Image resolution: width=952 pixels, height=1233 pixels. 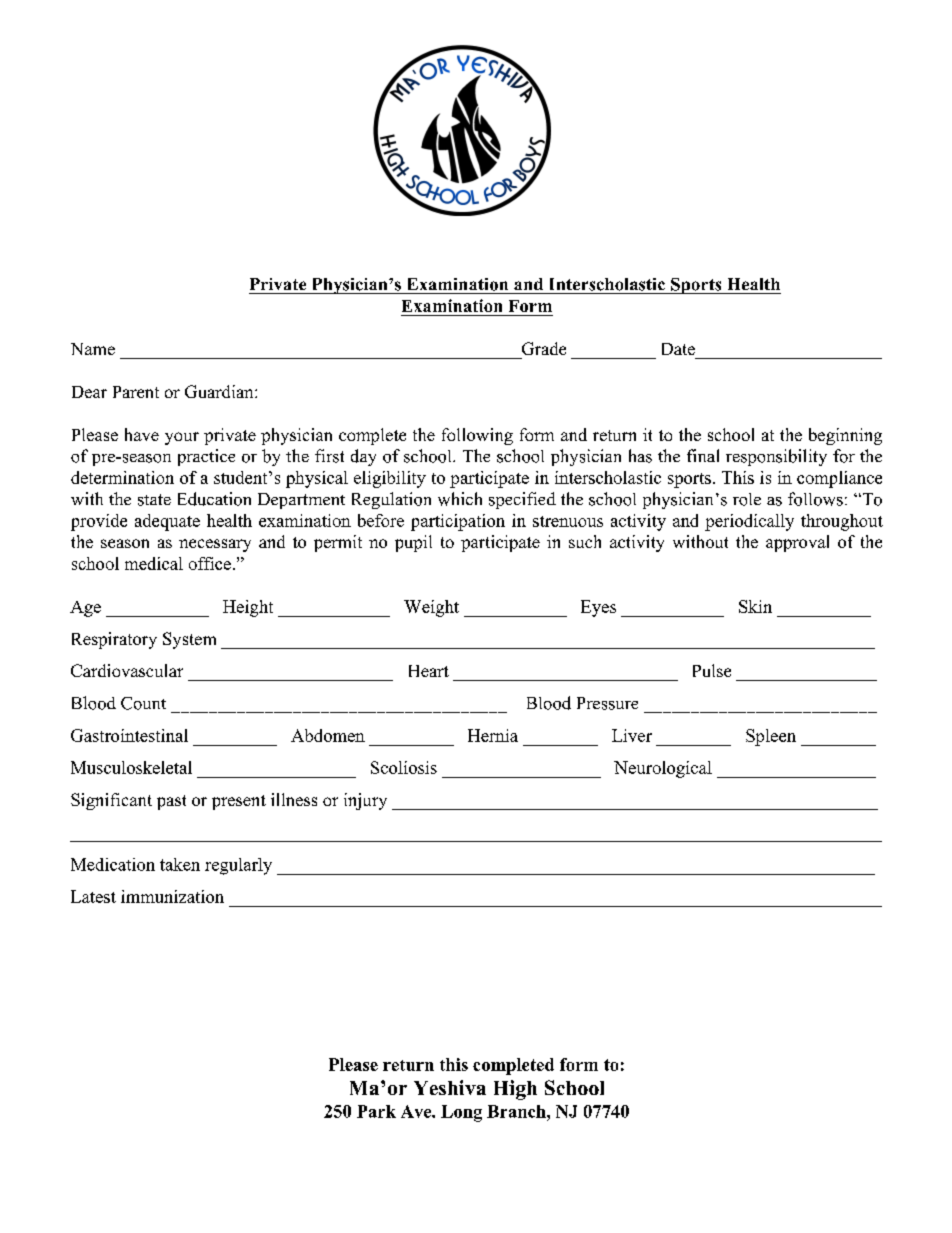 What do you see at coordinates (749, 522) in the image?
I see `periodically` at bounding box center [749, 522].
